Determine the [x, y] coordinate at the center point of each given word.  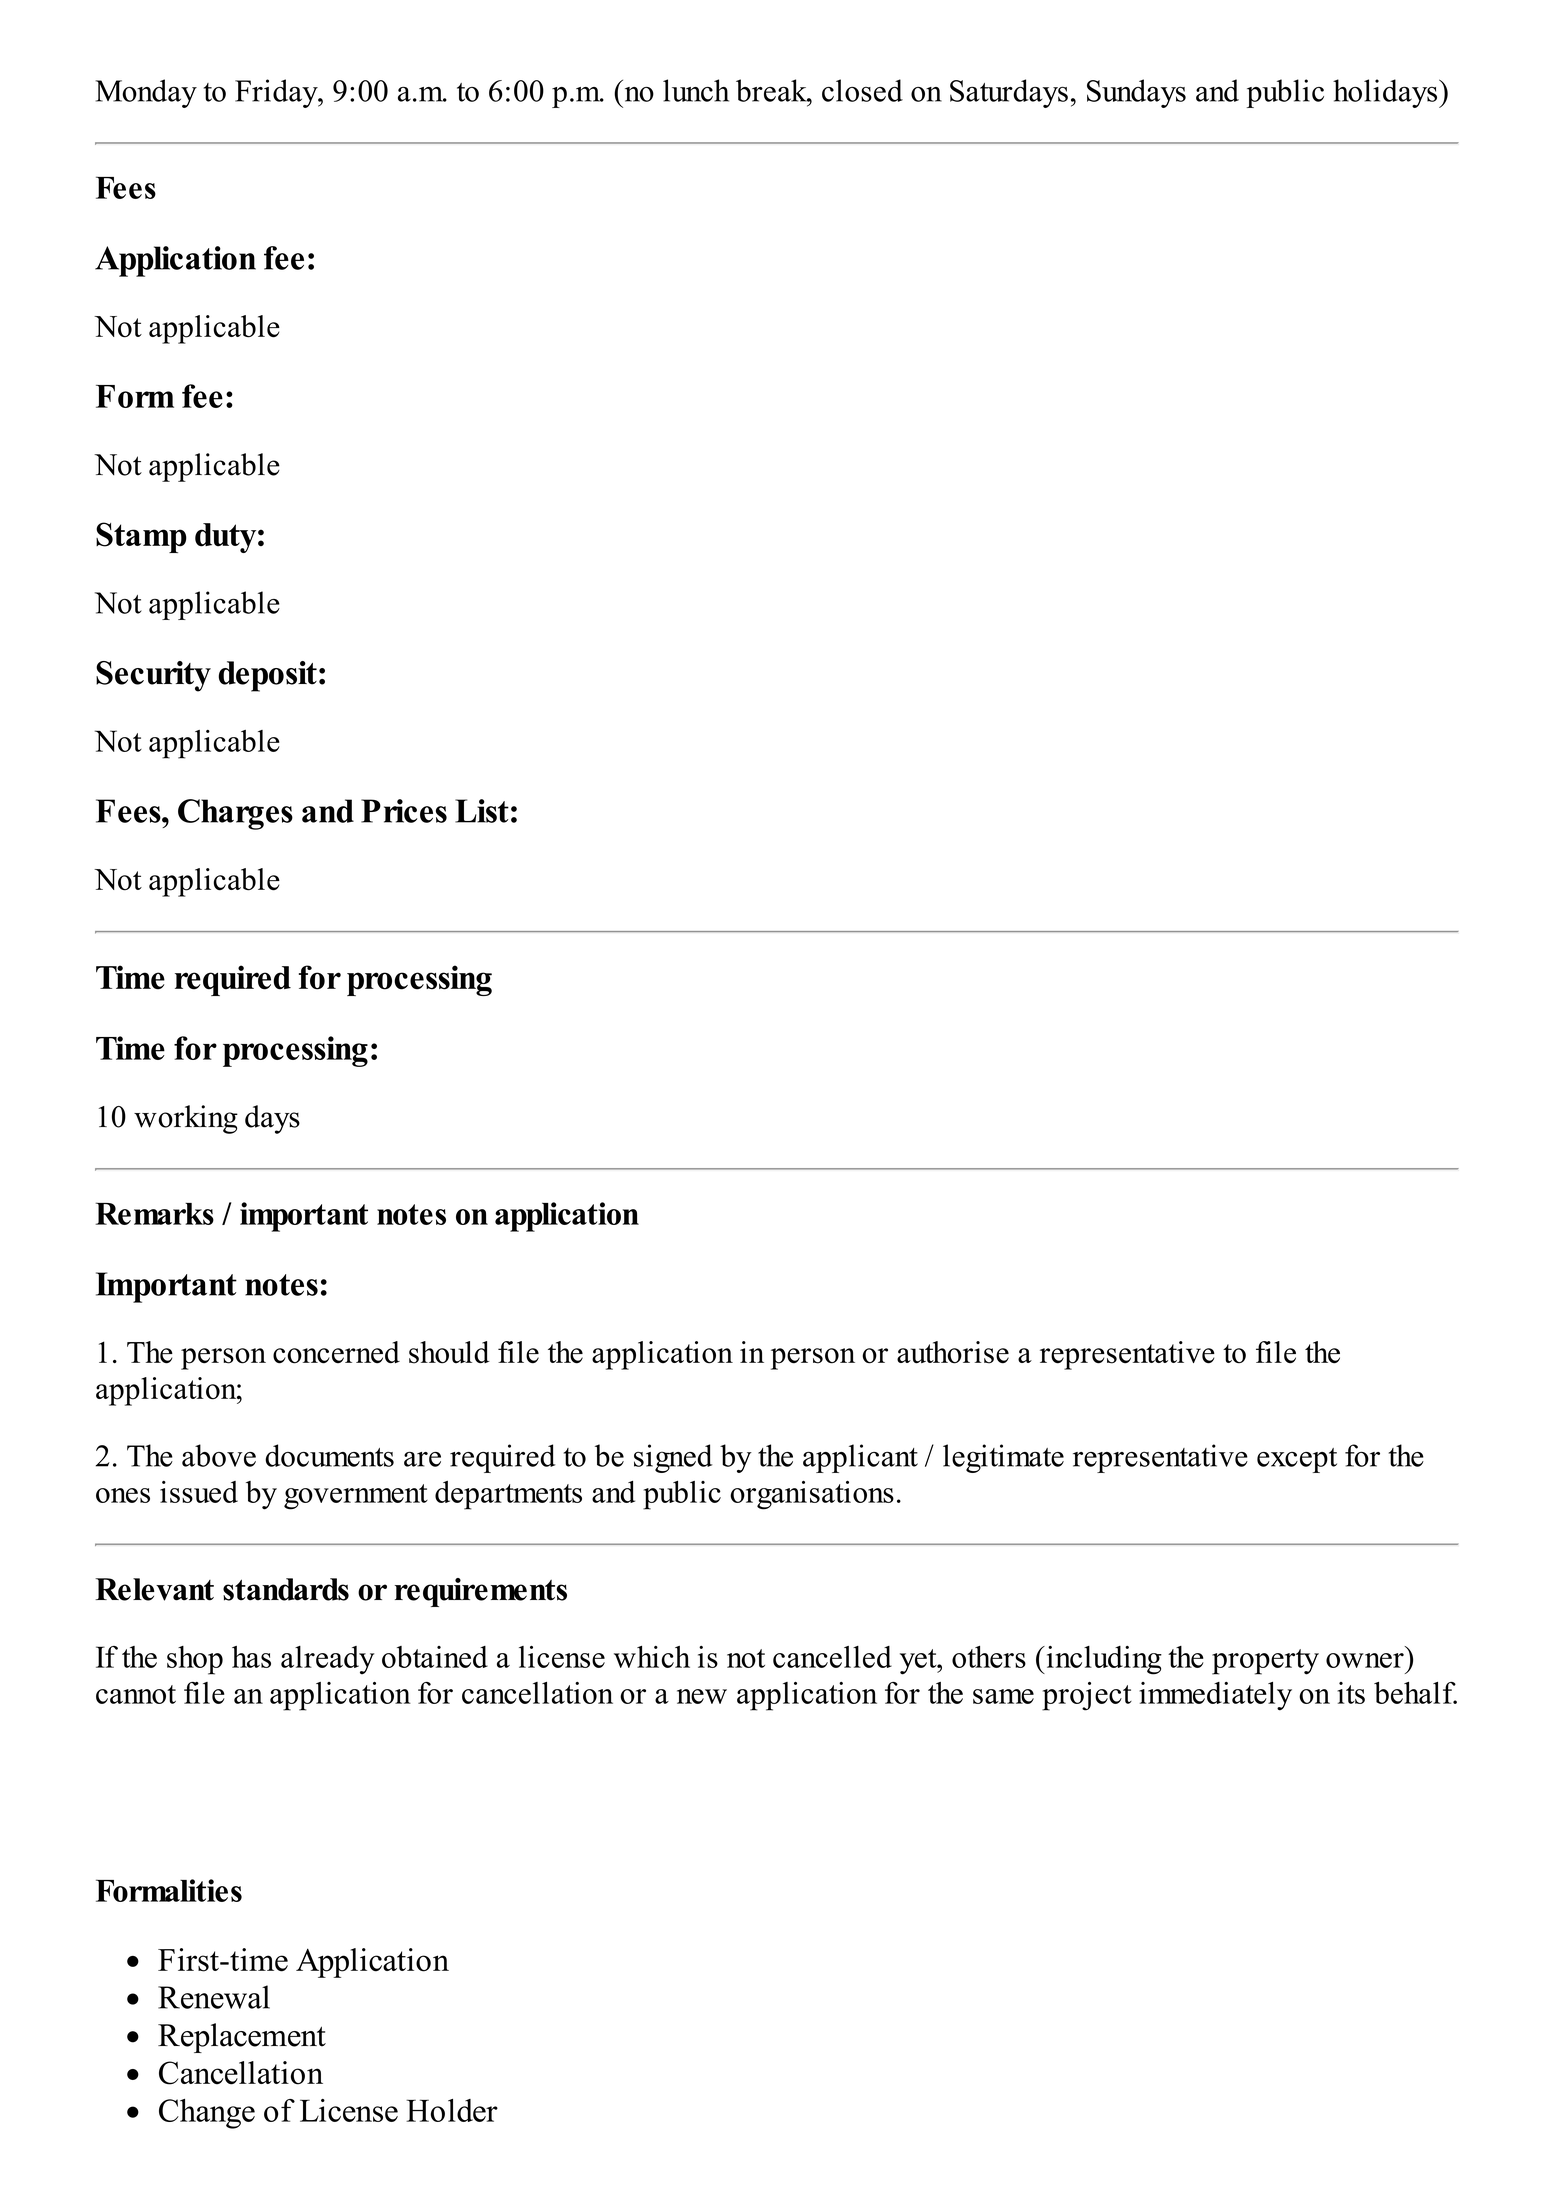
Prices [404, 811]
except [1297, 1460]
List [482, 811]
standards [286, 1589]
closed [862, 90]
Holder [452, 2110]
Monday [146, 93]
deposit [267, 676]
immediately [1215, 1696]
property [1265, 1662]
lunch [696, 90]
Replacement [242, 2038]
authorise [953, 1352]
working [186, 1119]
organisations [812, 1495]
